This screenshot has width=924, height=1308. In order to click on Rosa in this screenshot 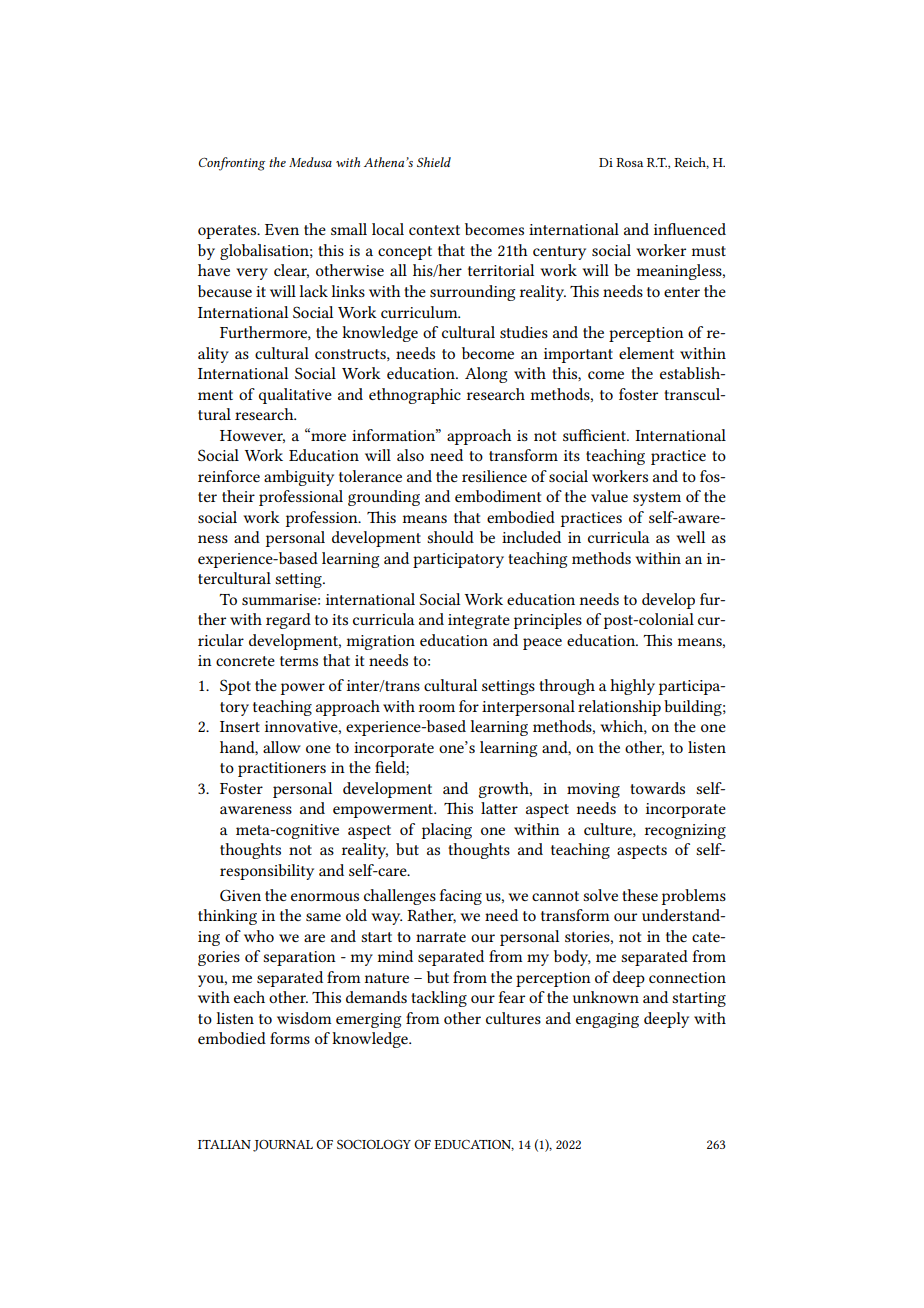, I will do `click(629, 162)`.
